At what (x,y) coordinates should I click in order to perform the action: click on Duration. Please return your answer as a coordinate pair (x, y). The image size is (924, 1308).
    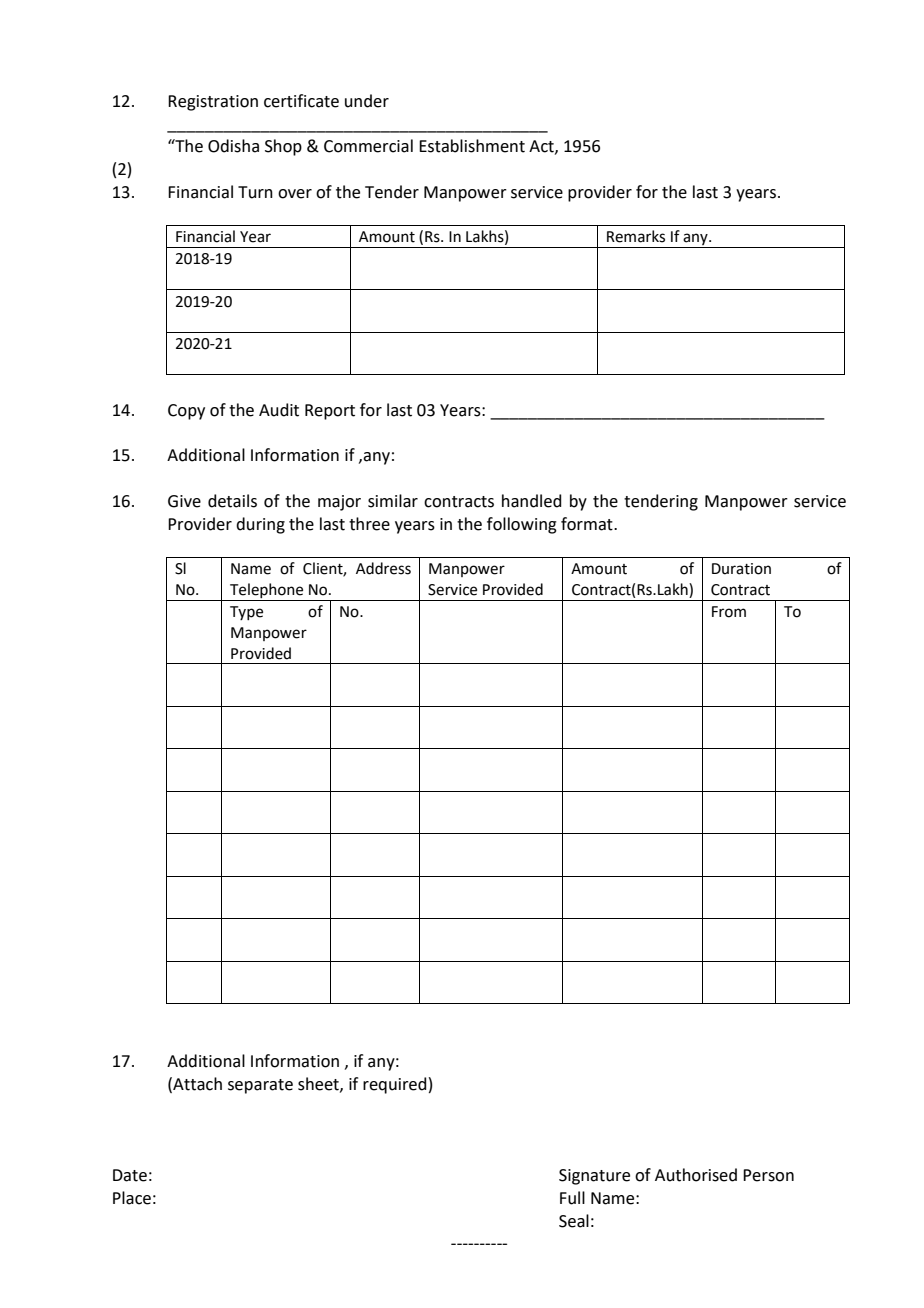
    Looking at the image, I should click on (741, 569).
